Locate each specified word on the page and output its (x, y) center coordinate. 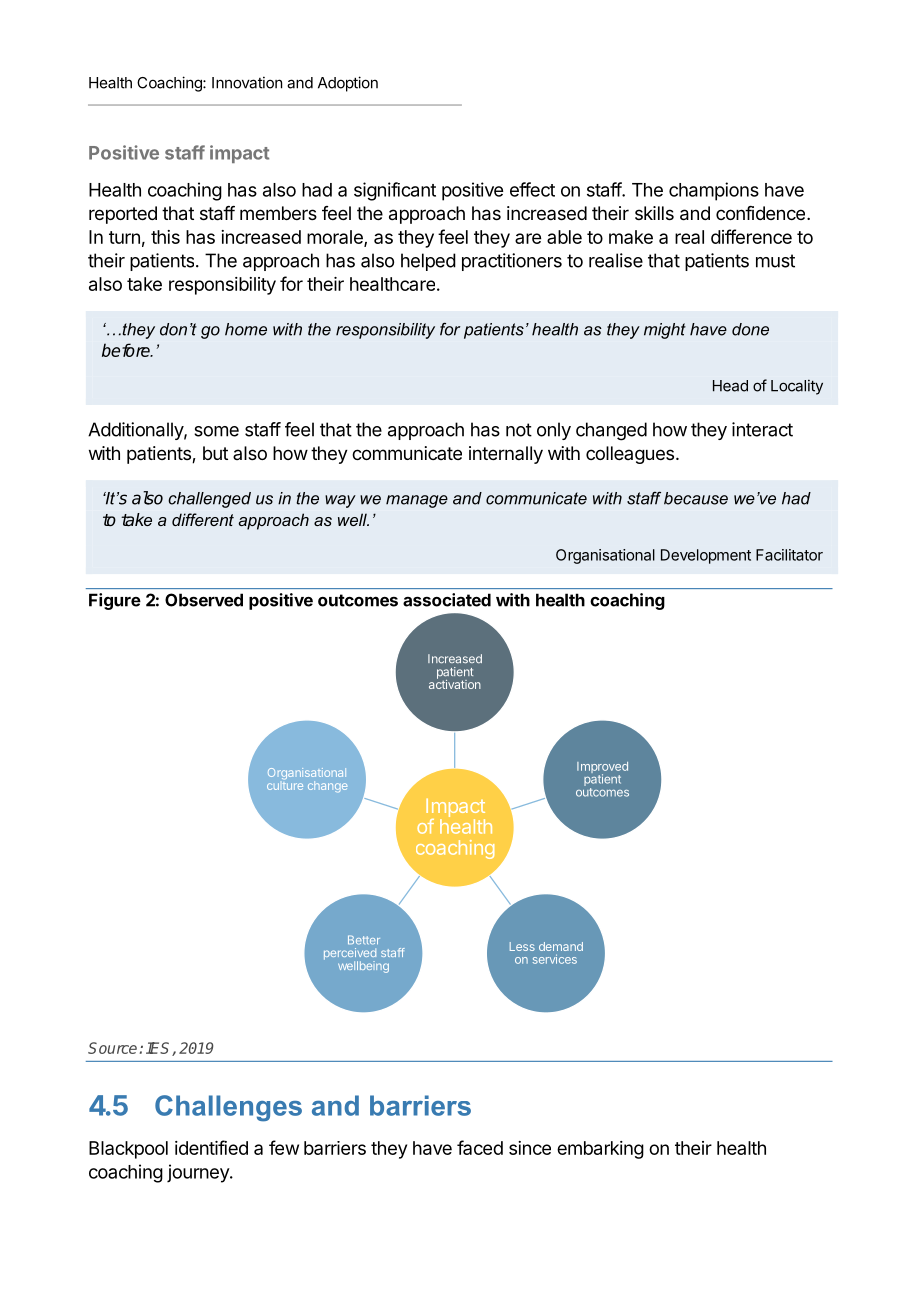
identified (211, 1147)
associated (447, 600)
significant (395, 191)
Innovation (247, 82)
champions (714, 191)
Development (706, 556)
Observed (204, 600)
